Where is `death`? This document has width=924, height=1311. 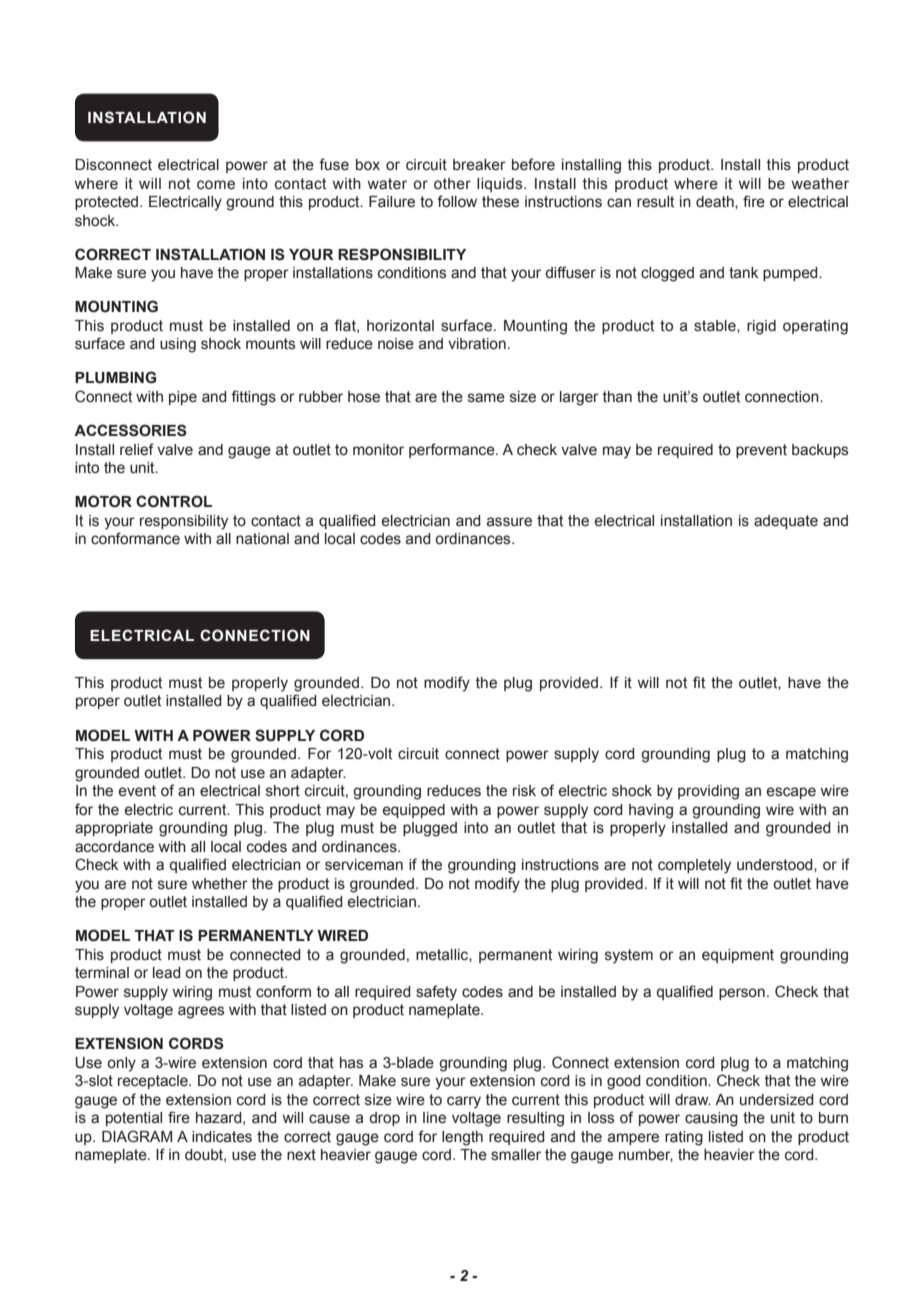
death is located at coordinates (716, 202).
